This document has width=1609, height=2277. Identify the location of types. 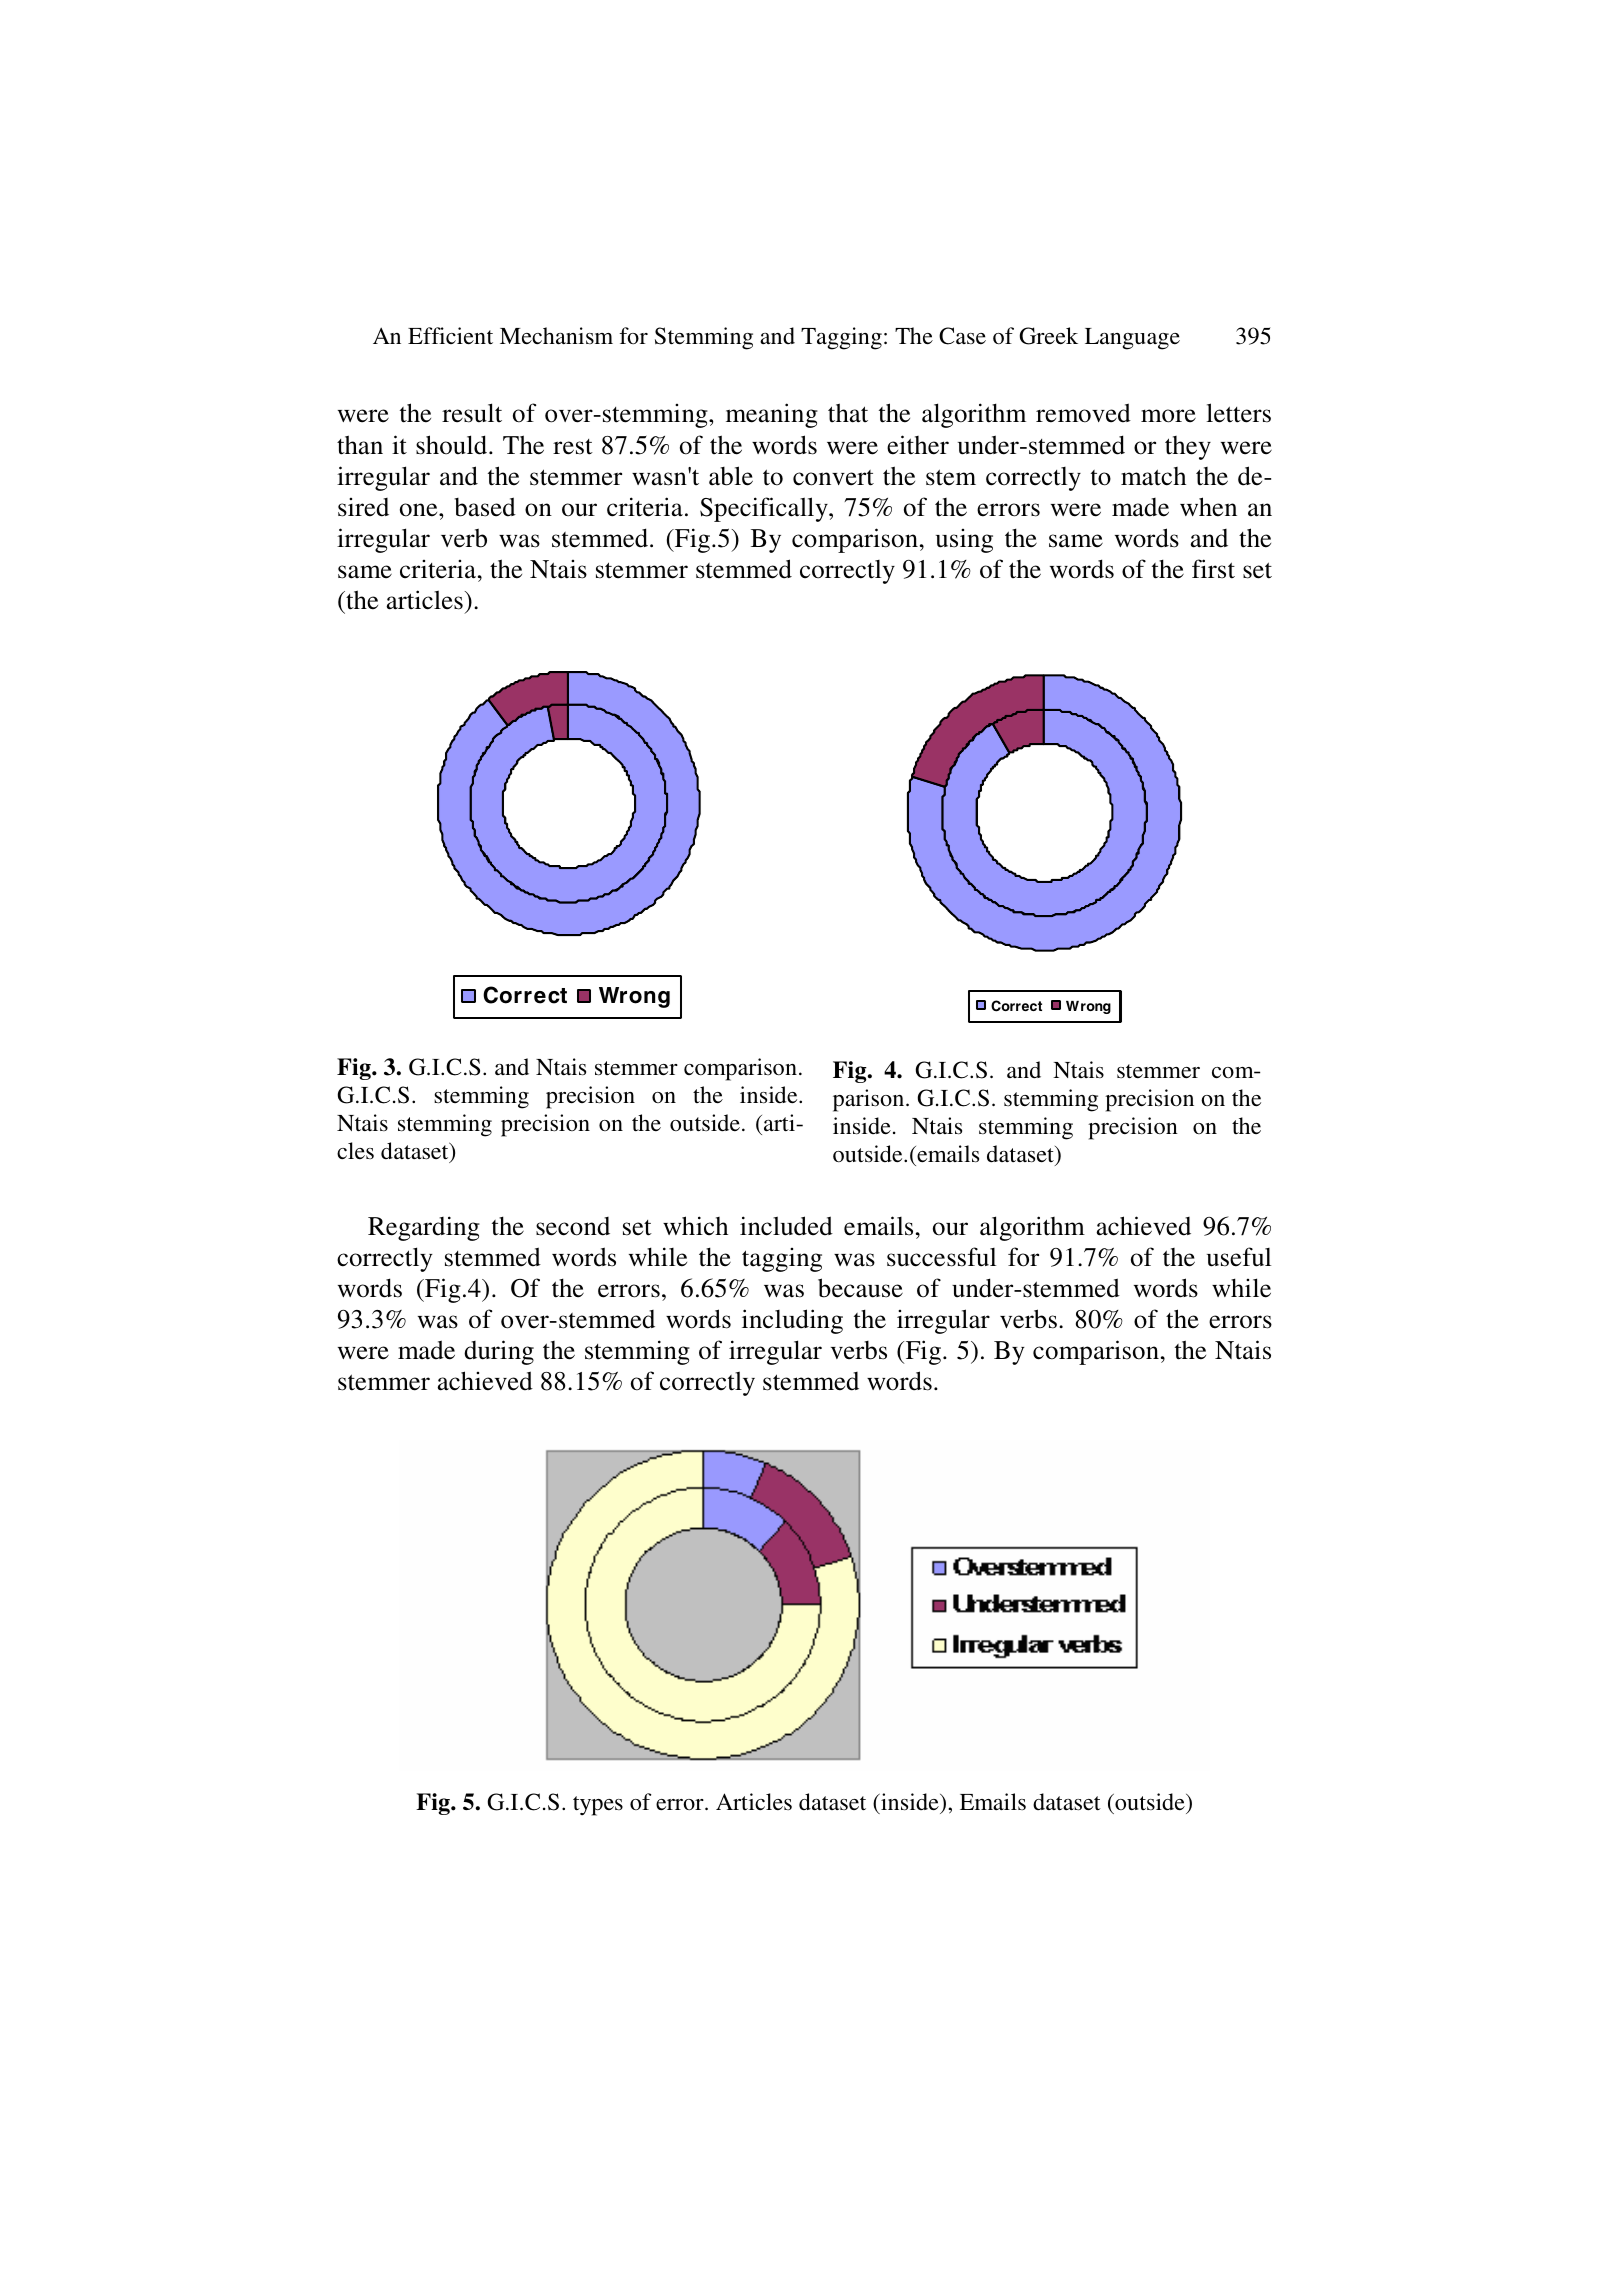
(598, 1806).
